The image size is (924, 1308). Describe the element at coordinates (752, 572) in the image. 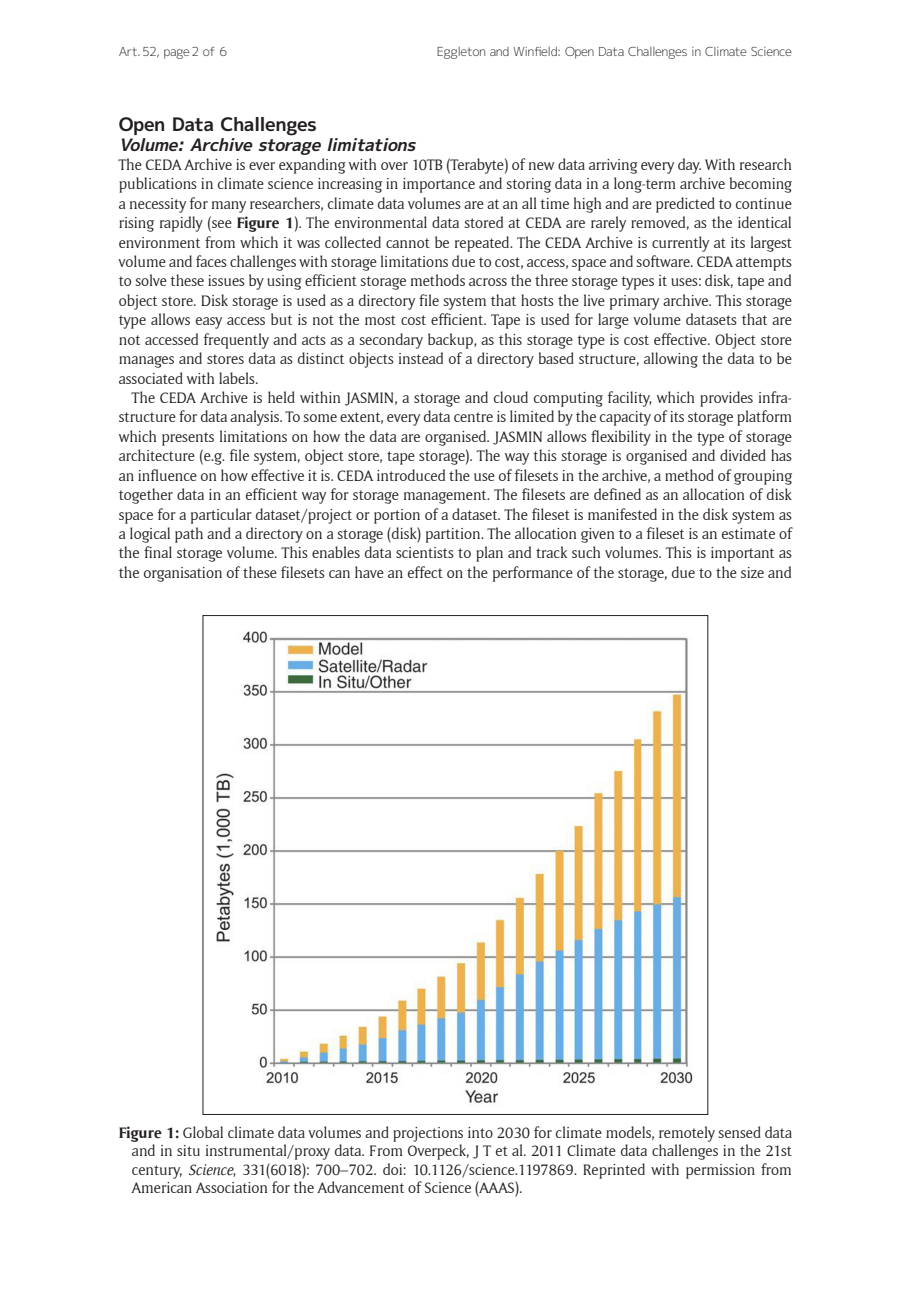

I see `size` at that location.
